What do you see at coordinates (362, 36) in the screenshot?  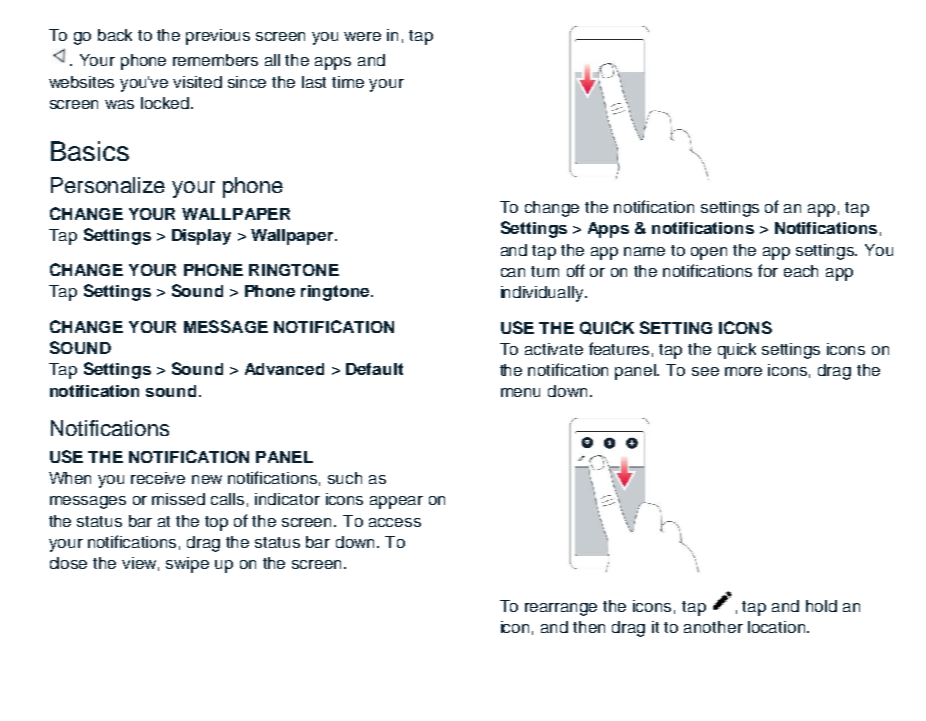 I see `were` at bounding box center [362, 36].
